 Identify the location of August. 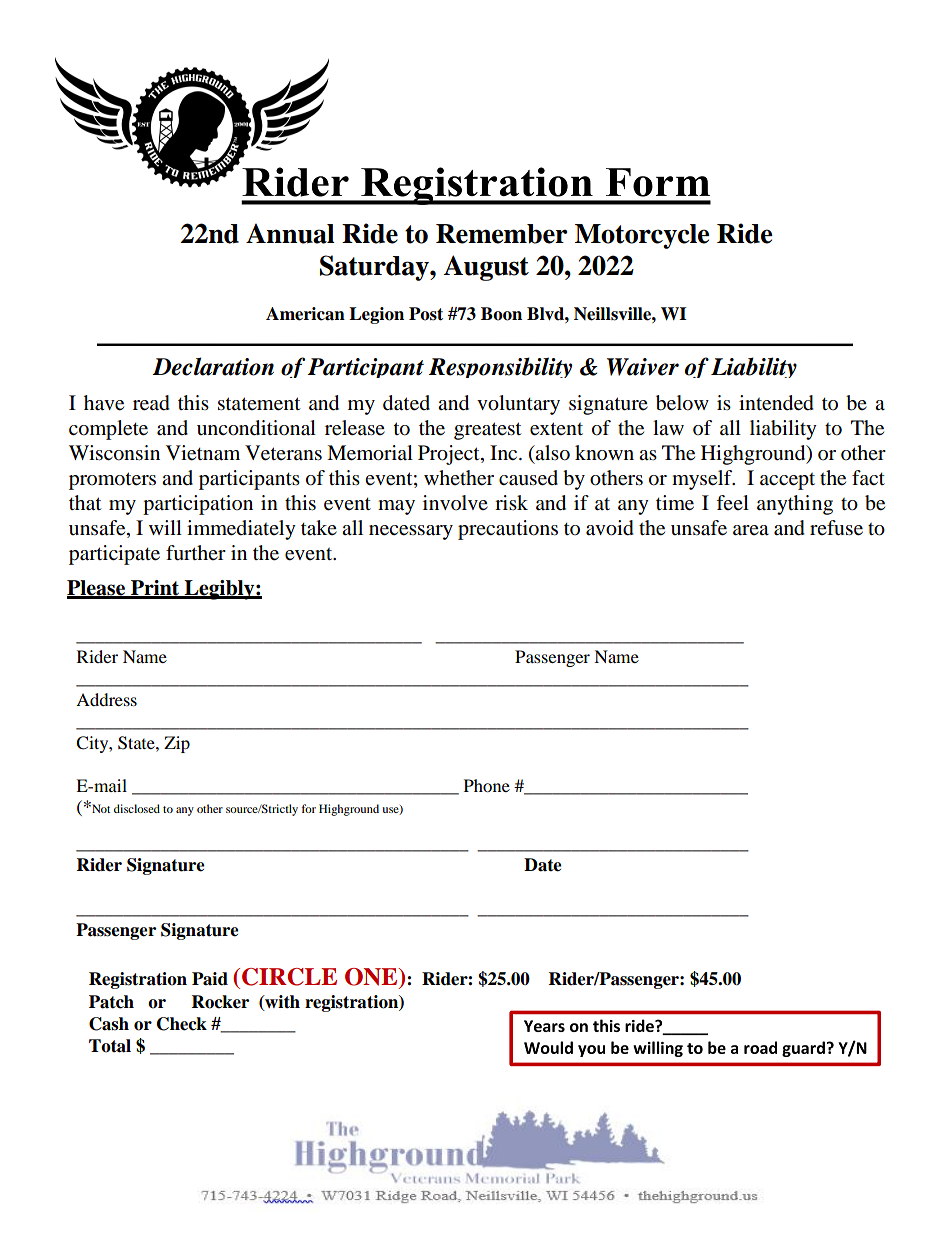
(486, 268).
